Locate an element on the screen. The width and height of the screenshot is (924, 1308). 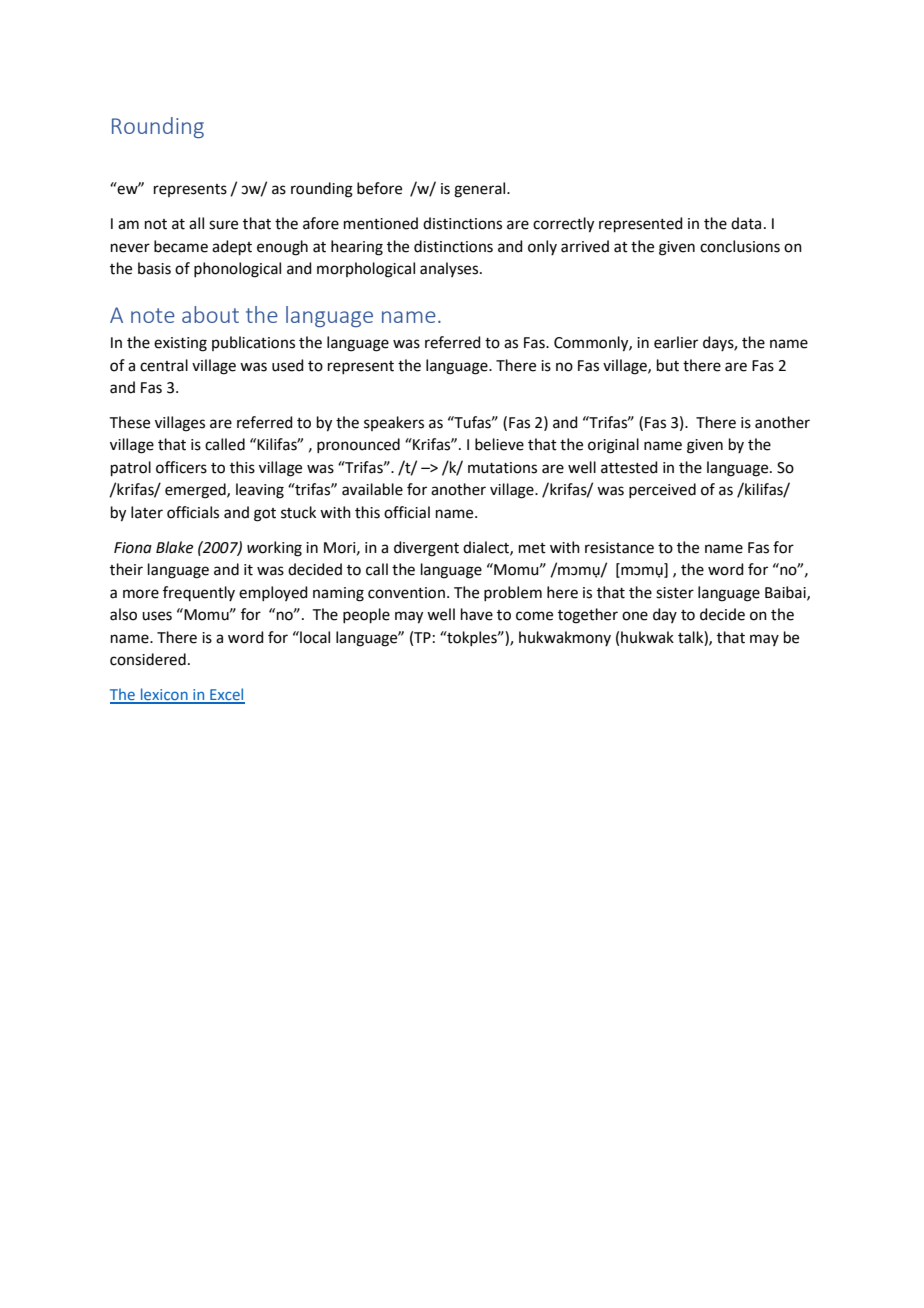
data is located at coordinates (746, 223).
